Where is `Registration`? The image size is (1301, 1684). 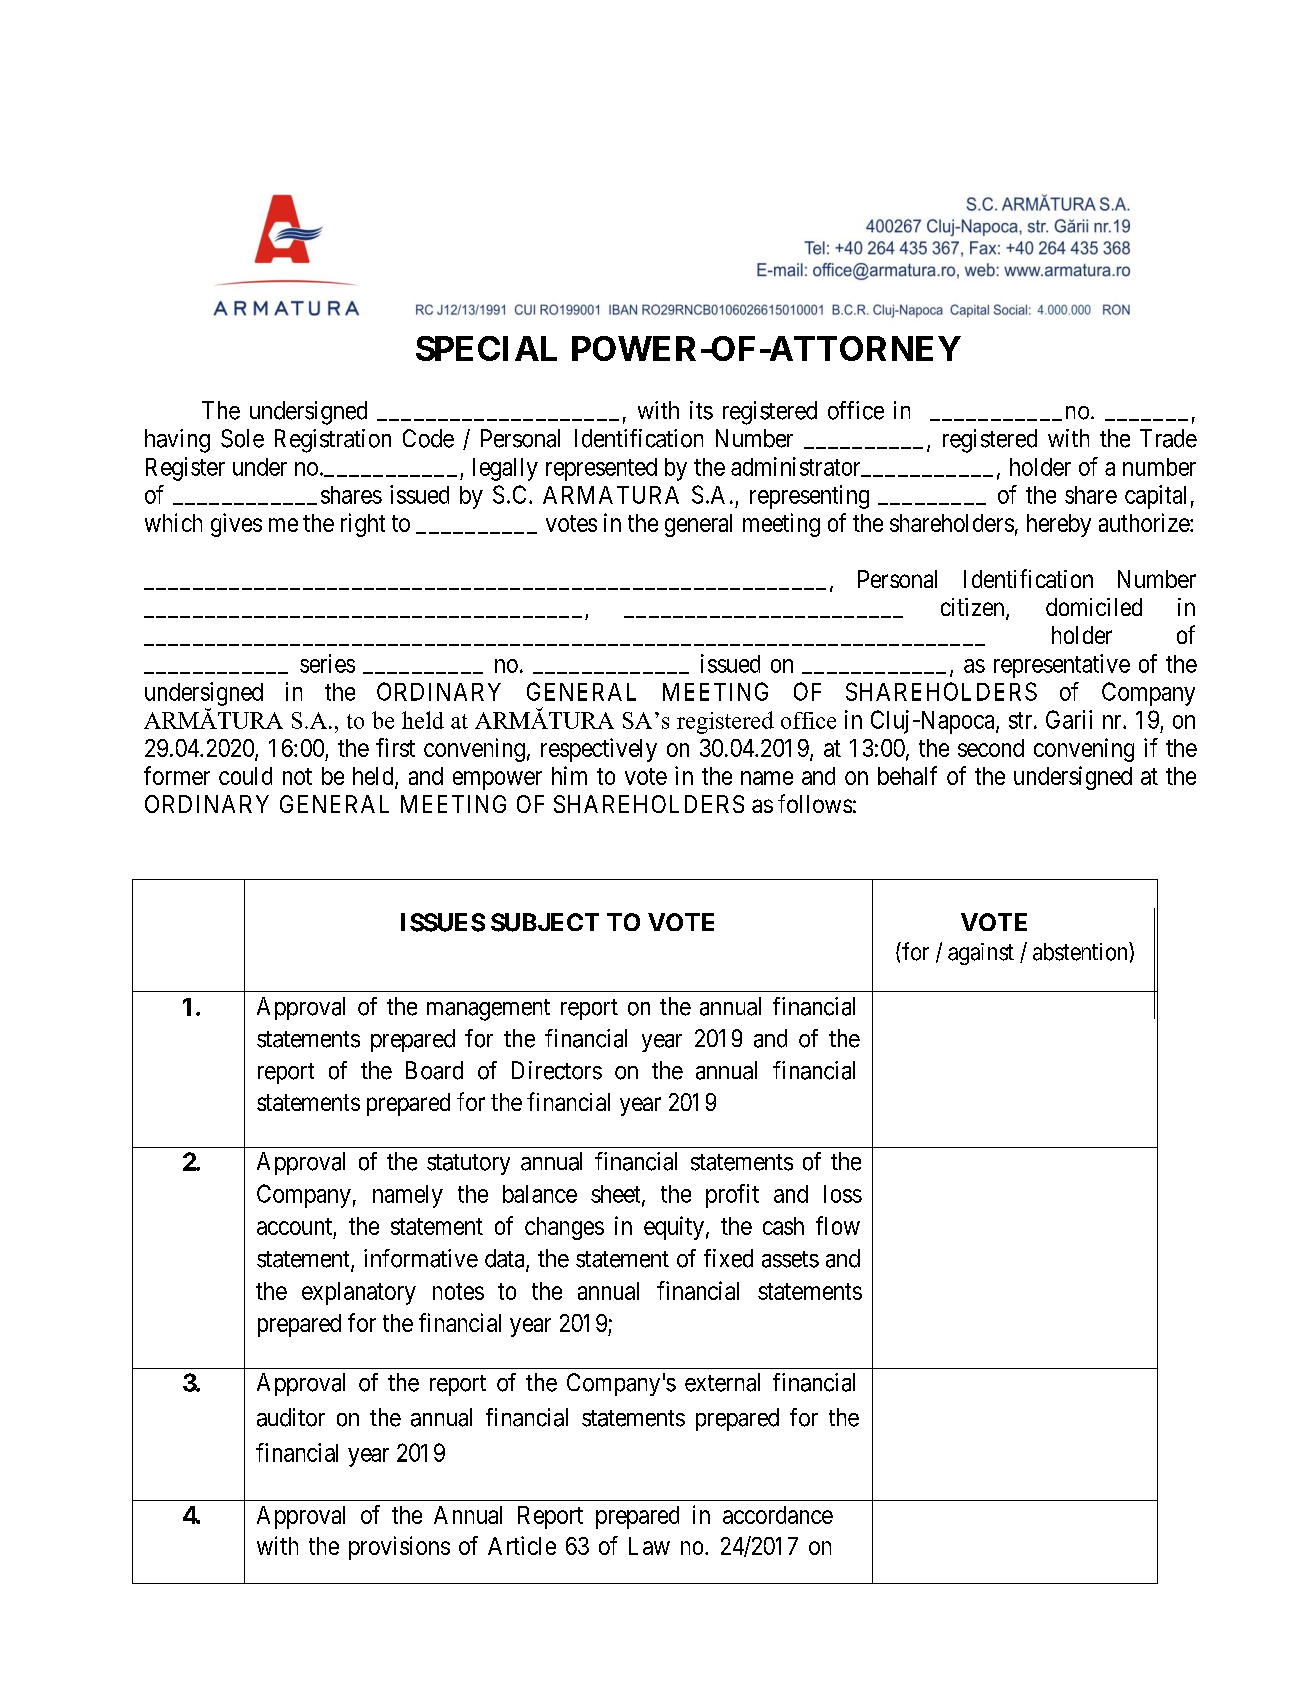 Registration is located at coordinates (333, 441).
